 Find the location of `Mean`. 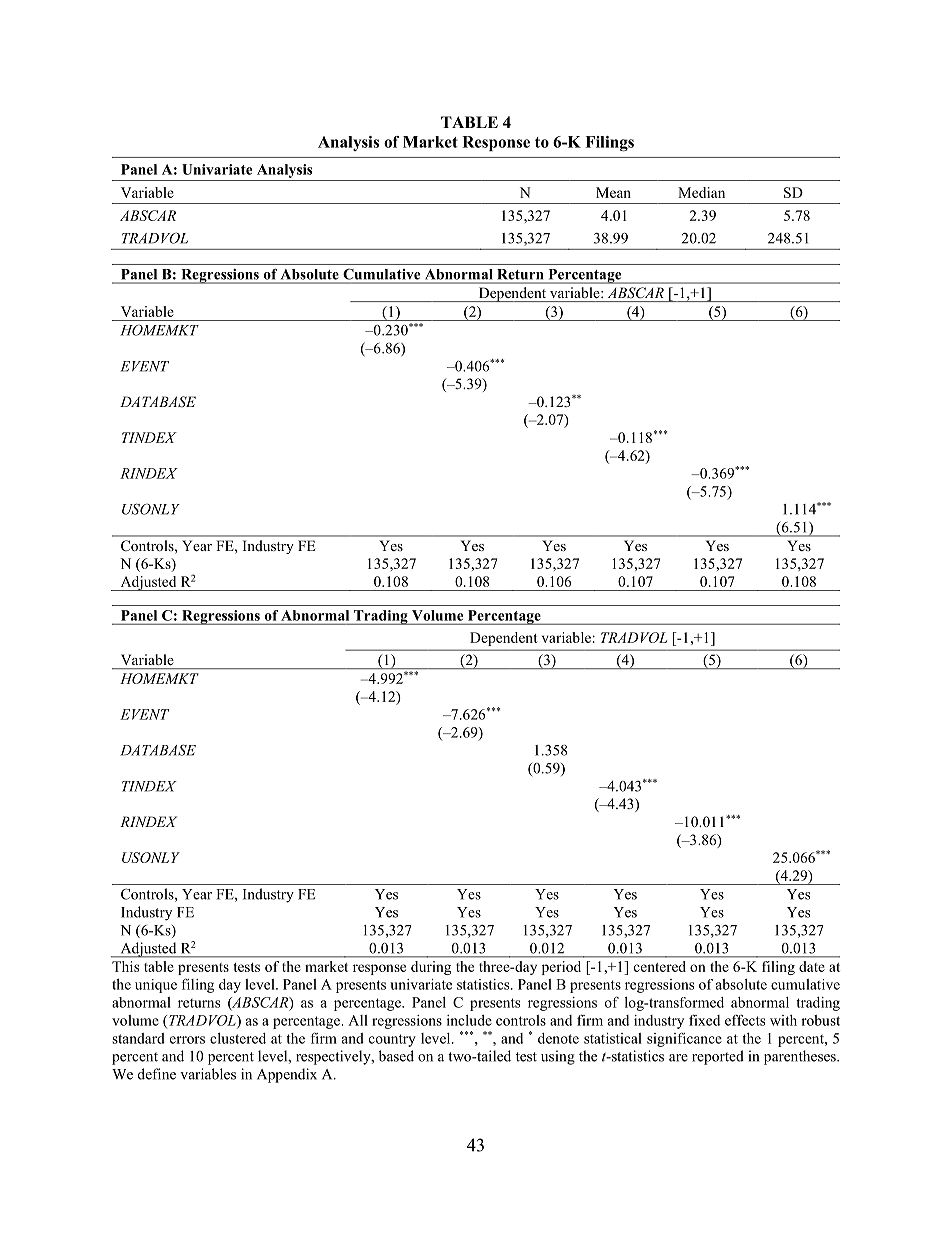

Mean is located at coordinates (613, 192).
